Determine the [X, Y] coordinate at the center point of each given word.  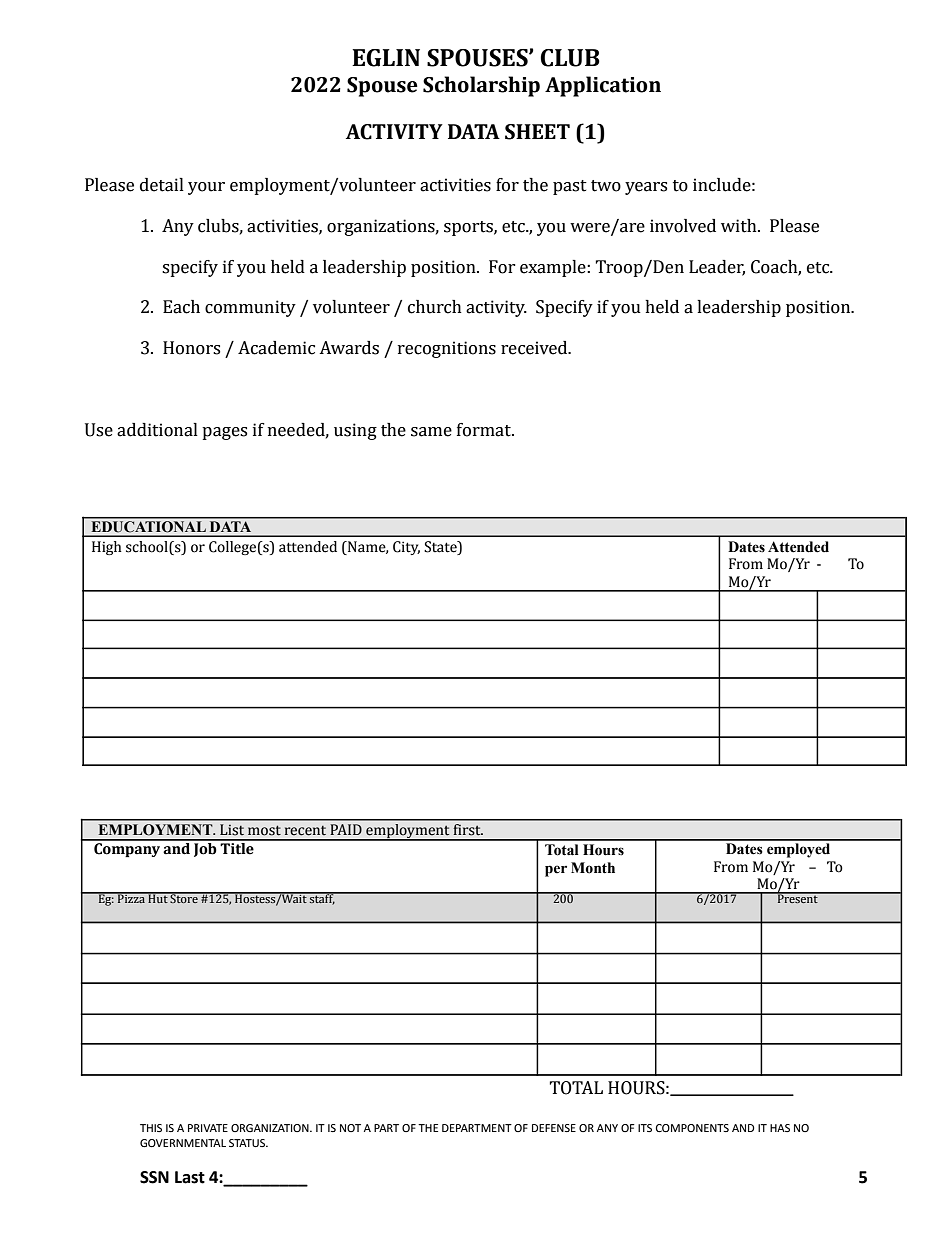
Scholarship [481, 86]
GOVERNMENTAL [183, 1143]
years [646, 188]
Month [593, 868]
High [107, 548]
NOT [350, 1128]
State [441, 548]
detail [162, 185]
